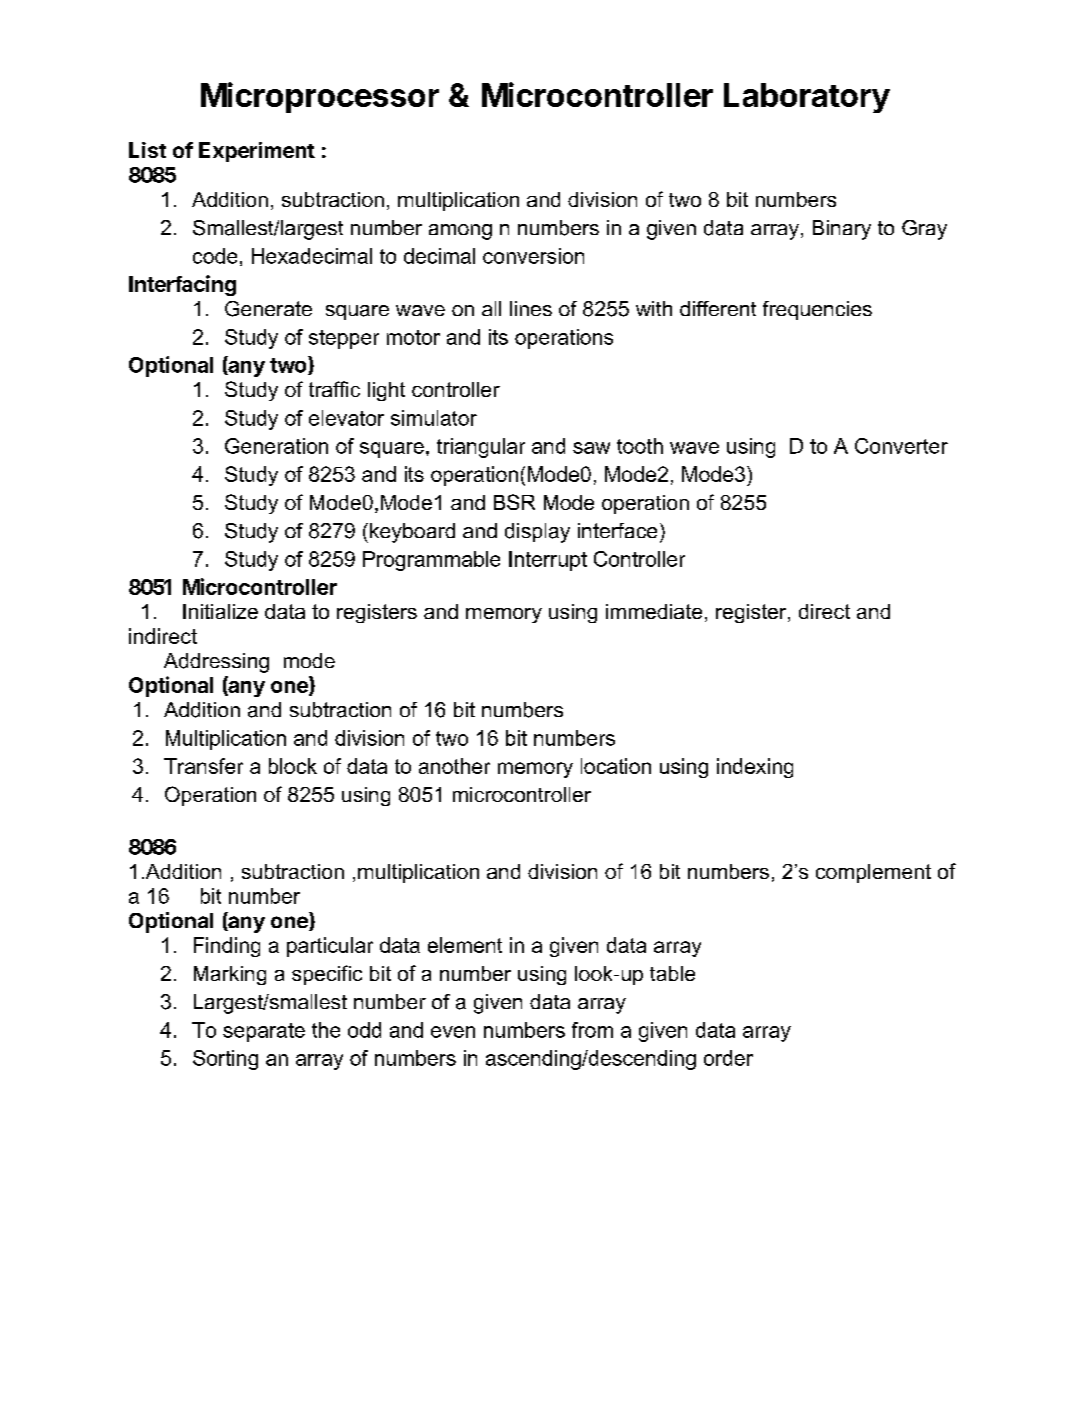  What do you see at coordinates (220, 611) in the image?
I see `Initialize` at bounding box center [220, 611].
